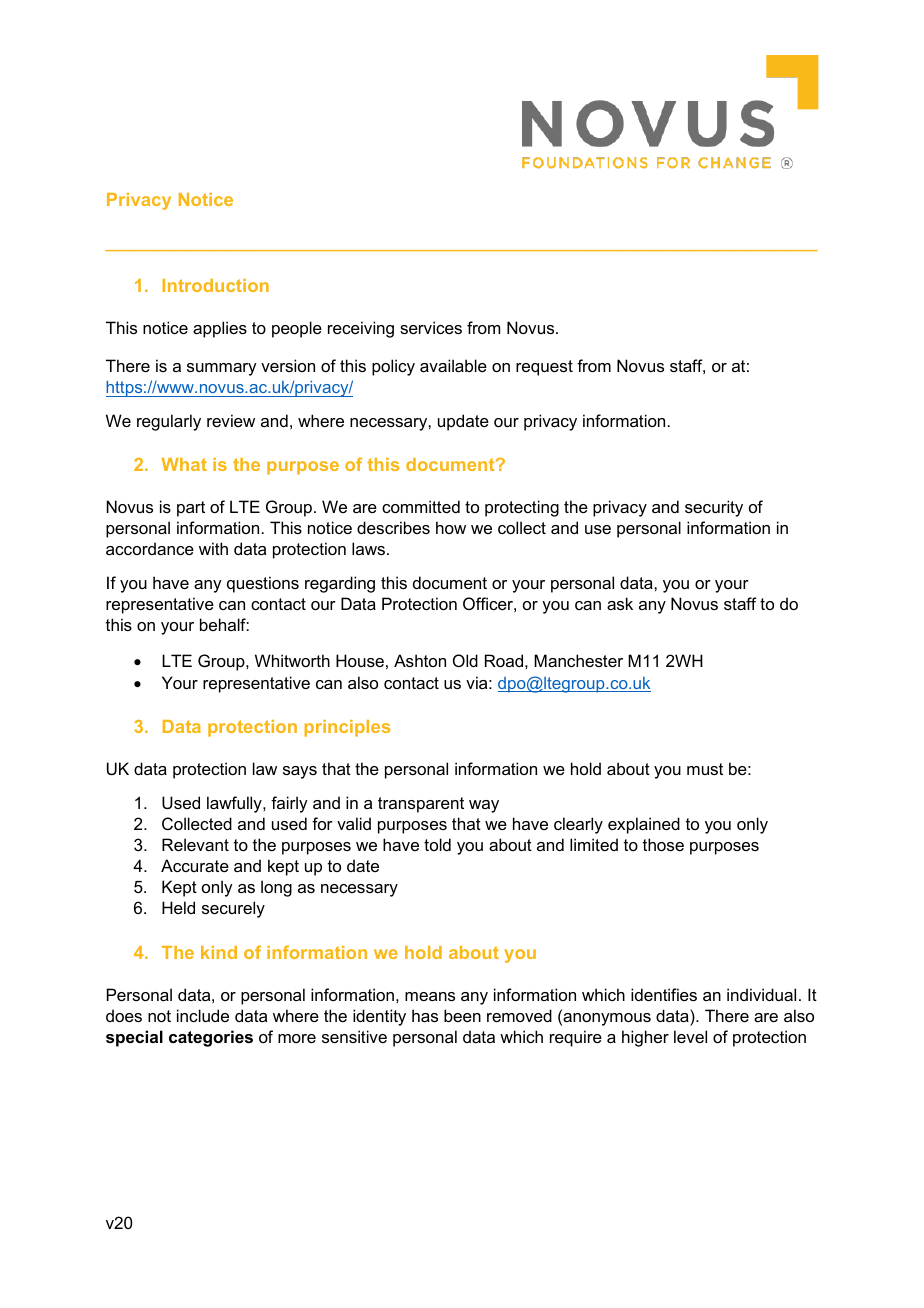 This image has width=924, height=1308. Describe the element at coordinates (544, 368) in the image. I see `request` at that location.
